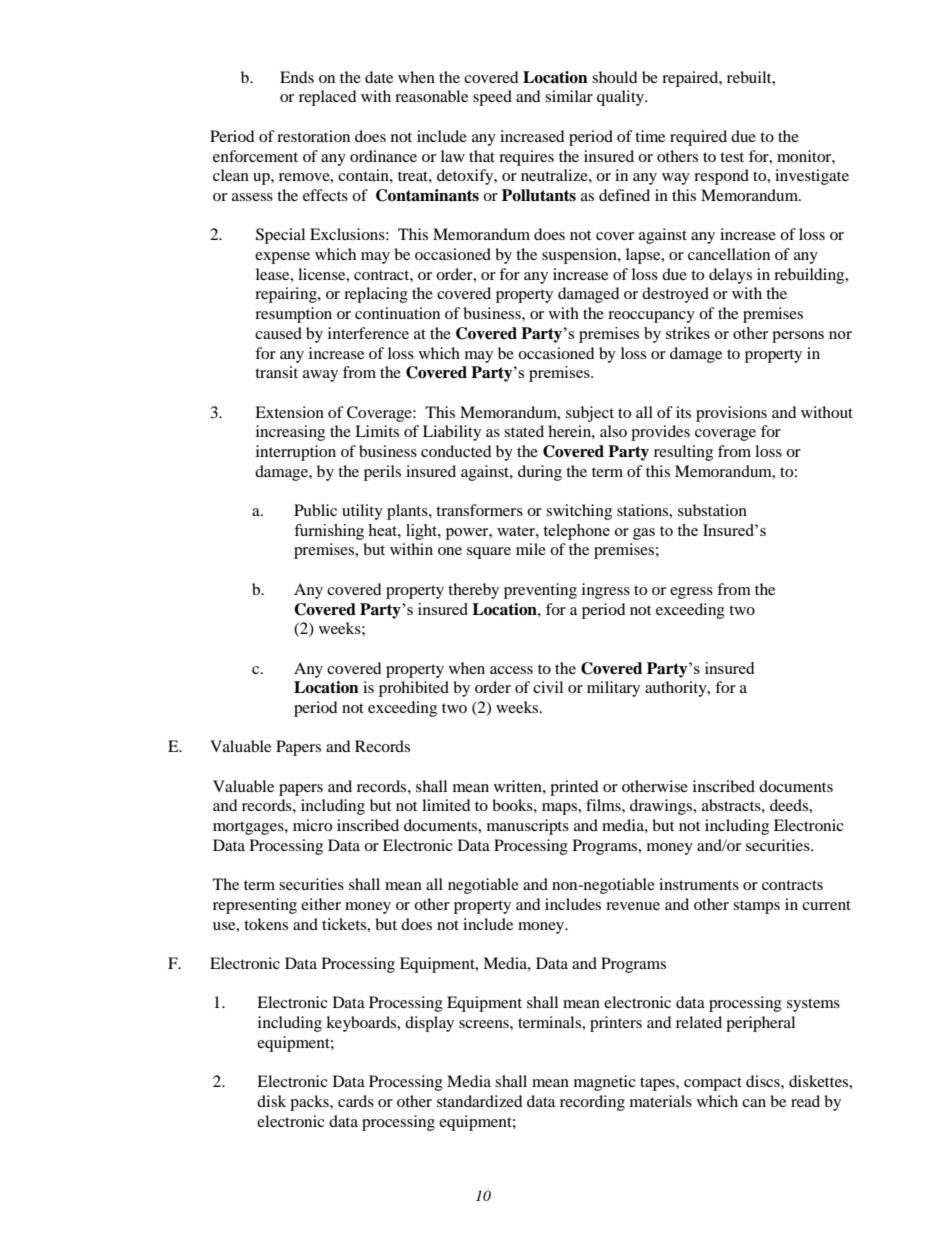  Describe the element at coordinates (569, 96) in the page. I see `similar` at that location.
